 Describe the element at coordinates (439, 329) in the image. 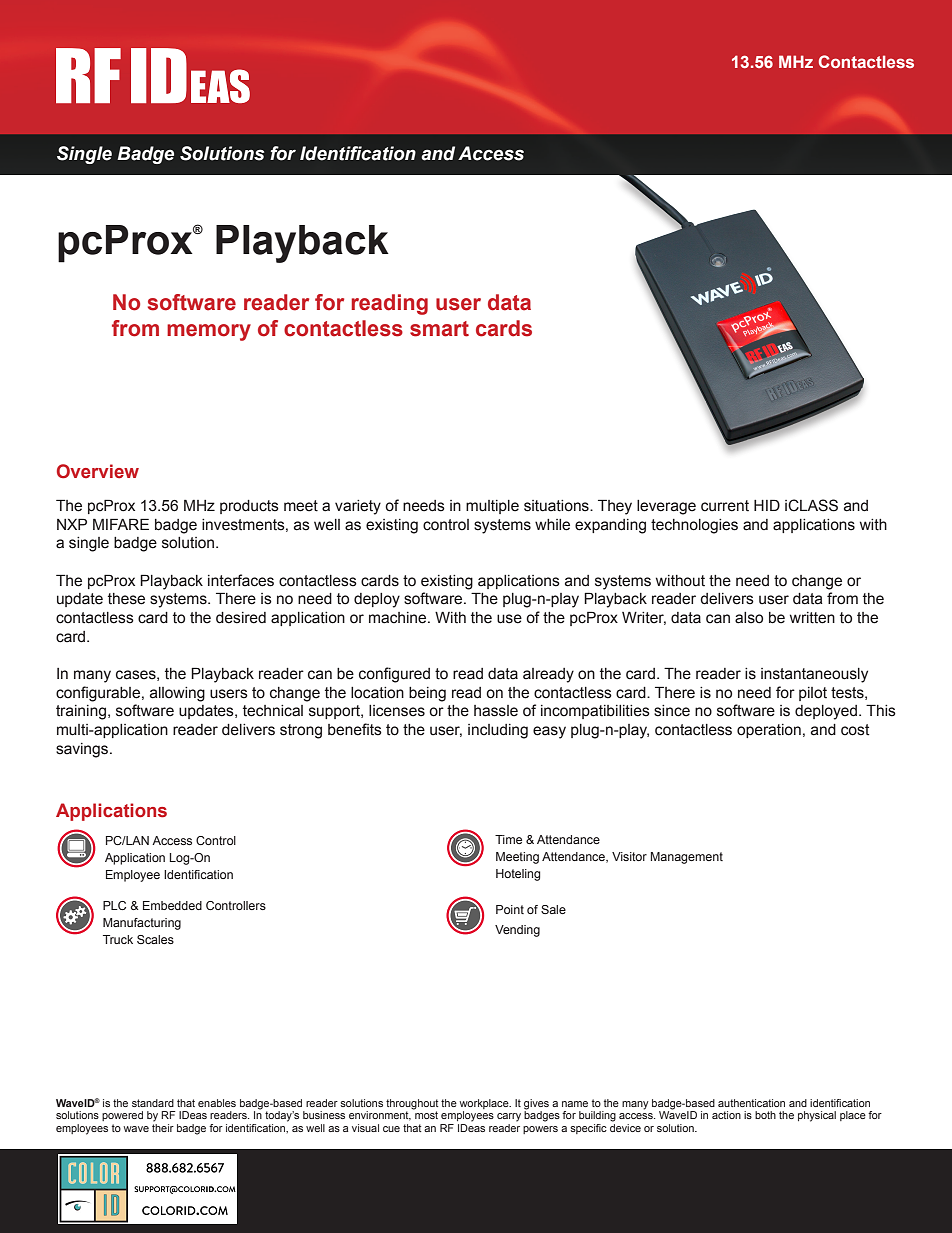

I see `smart` at that location.
